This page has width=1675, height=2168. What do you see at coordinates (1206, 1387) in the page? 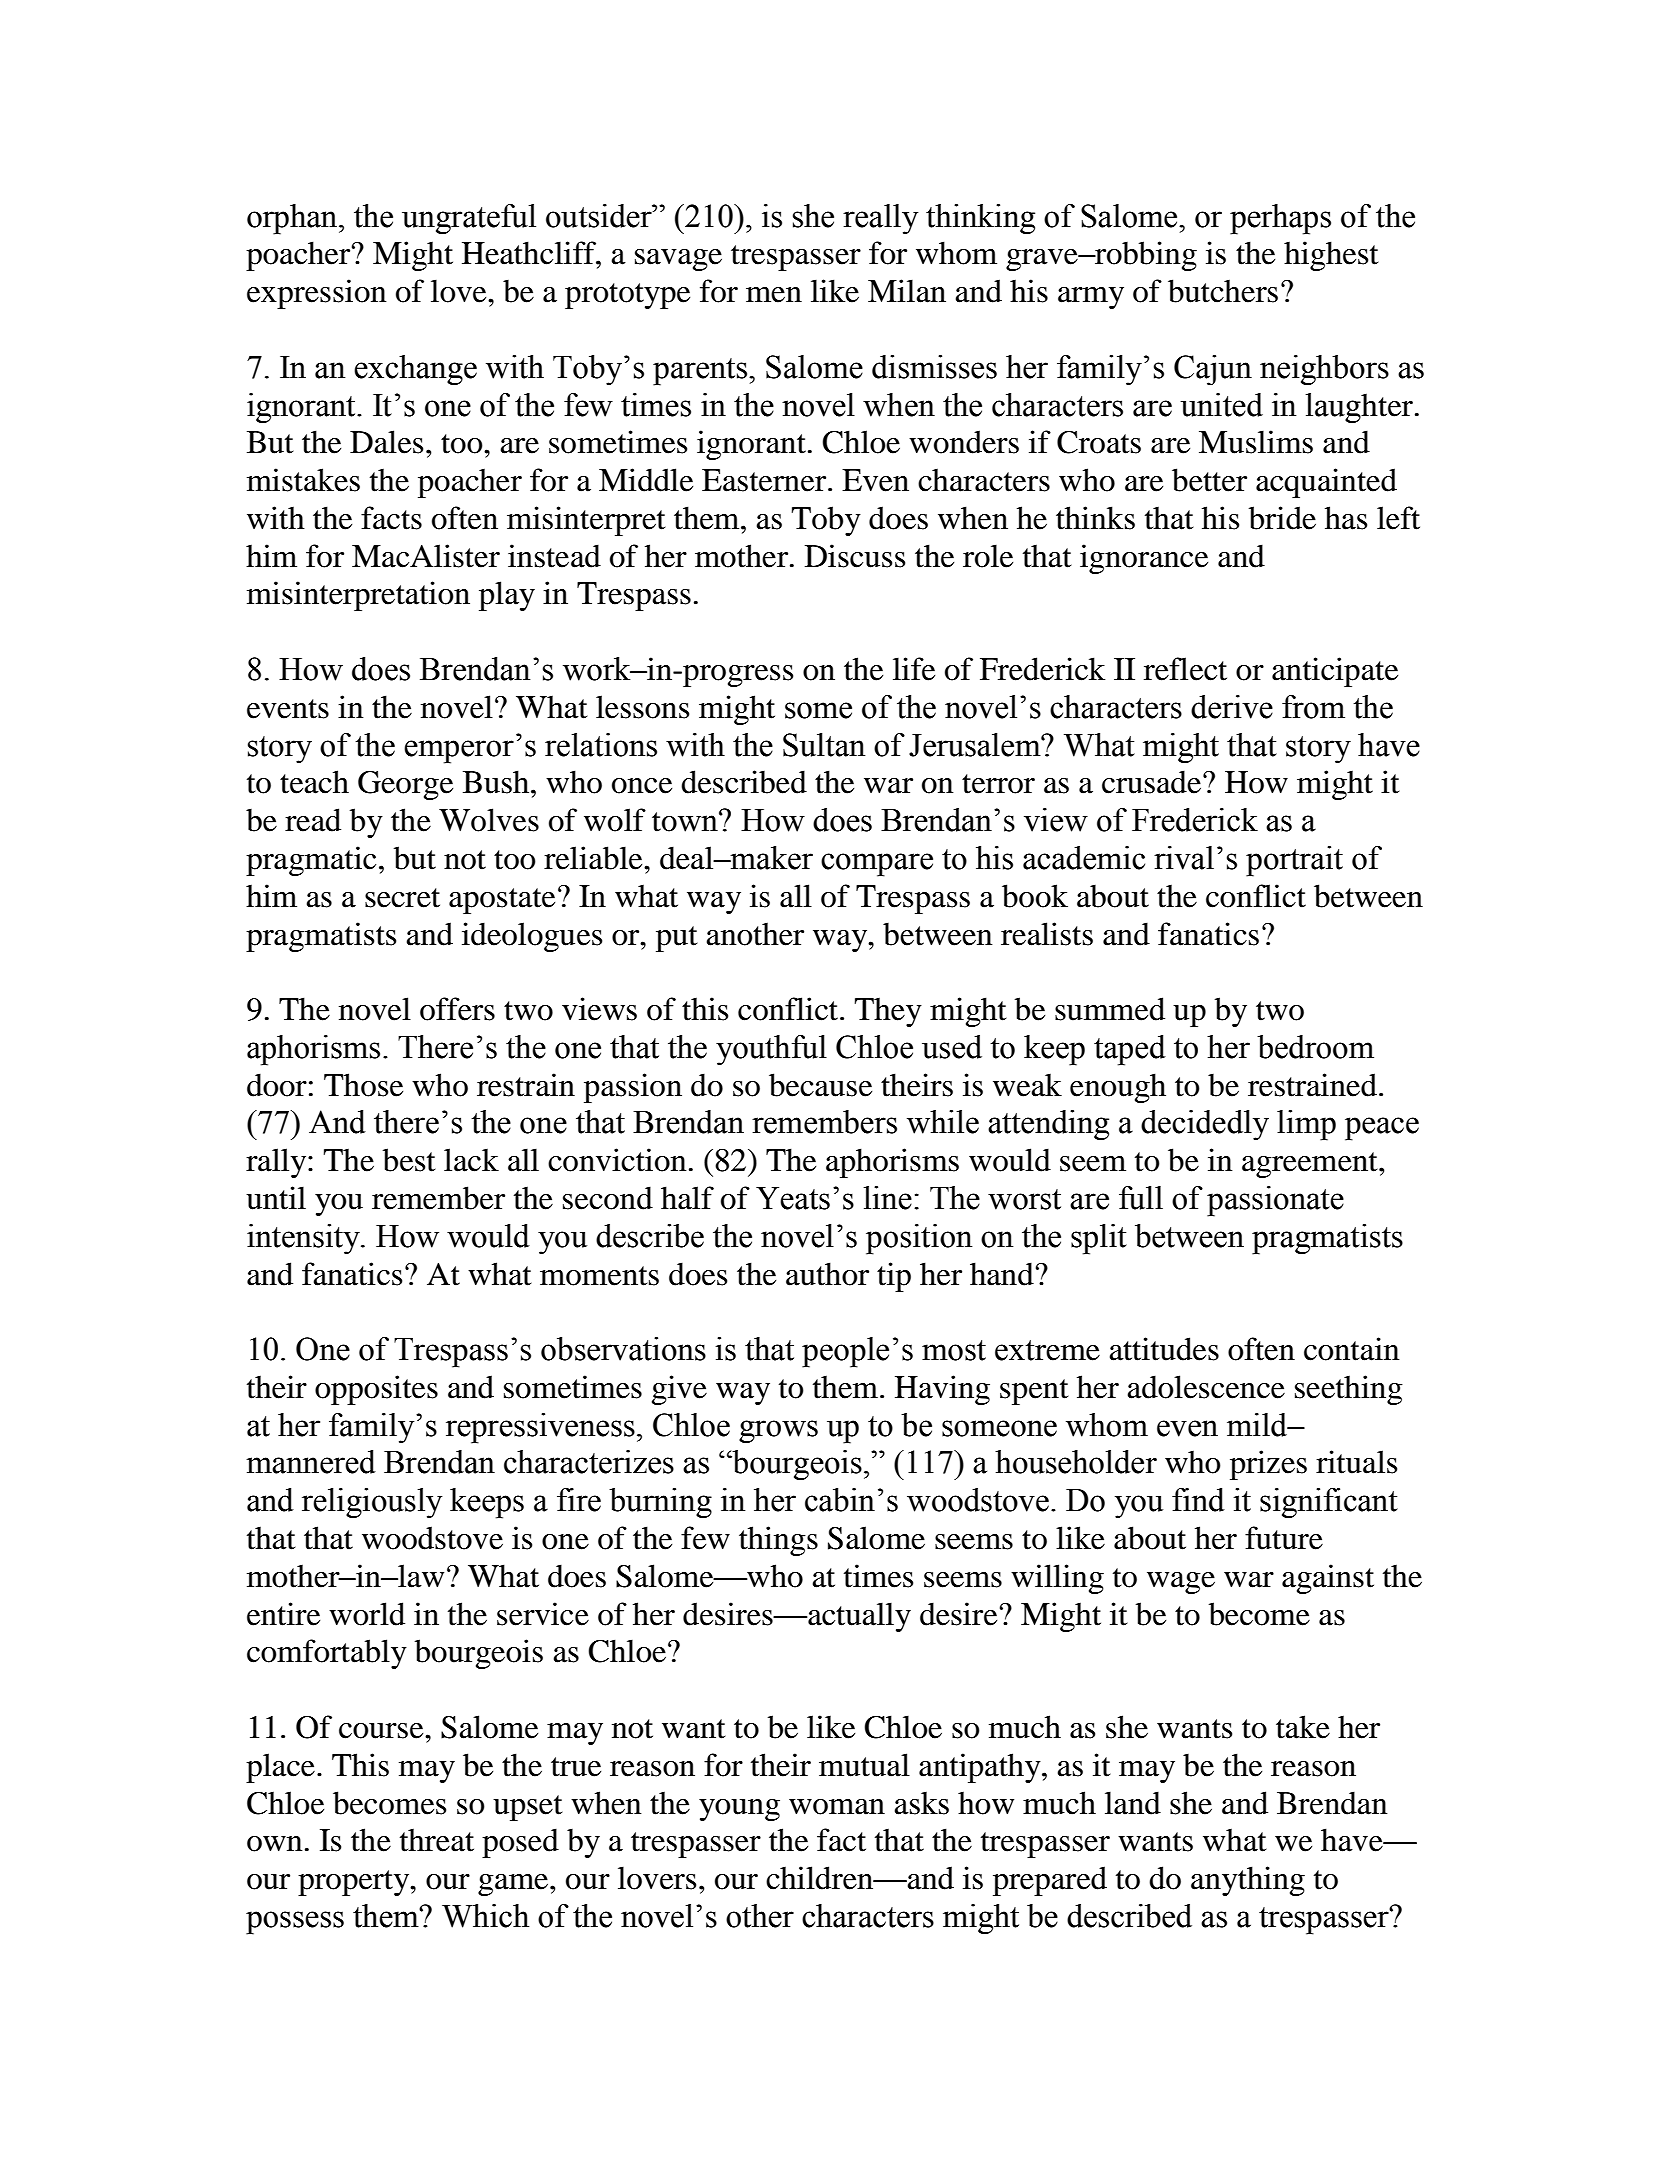
I see `adolescence` at bounding box center [1206, 1387].
